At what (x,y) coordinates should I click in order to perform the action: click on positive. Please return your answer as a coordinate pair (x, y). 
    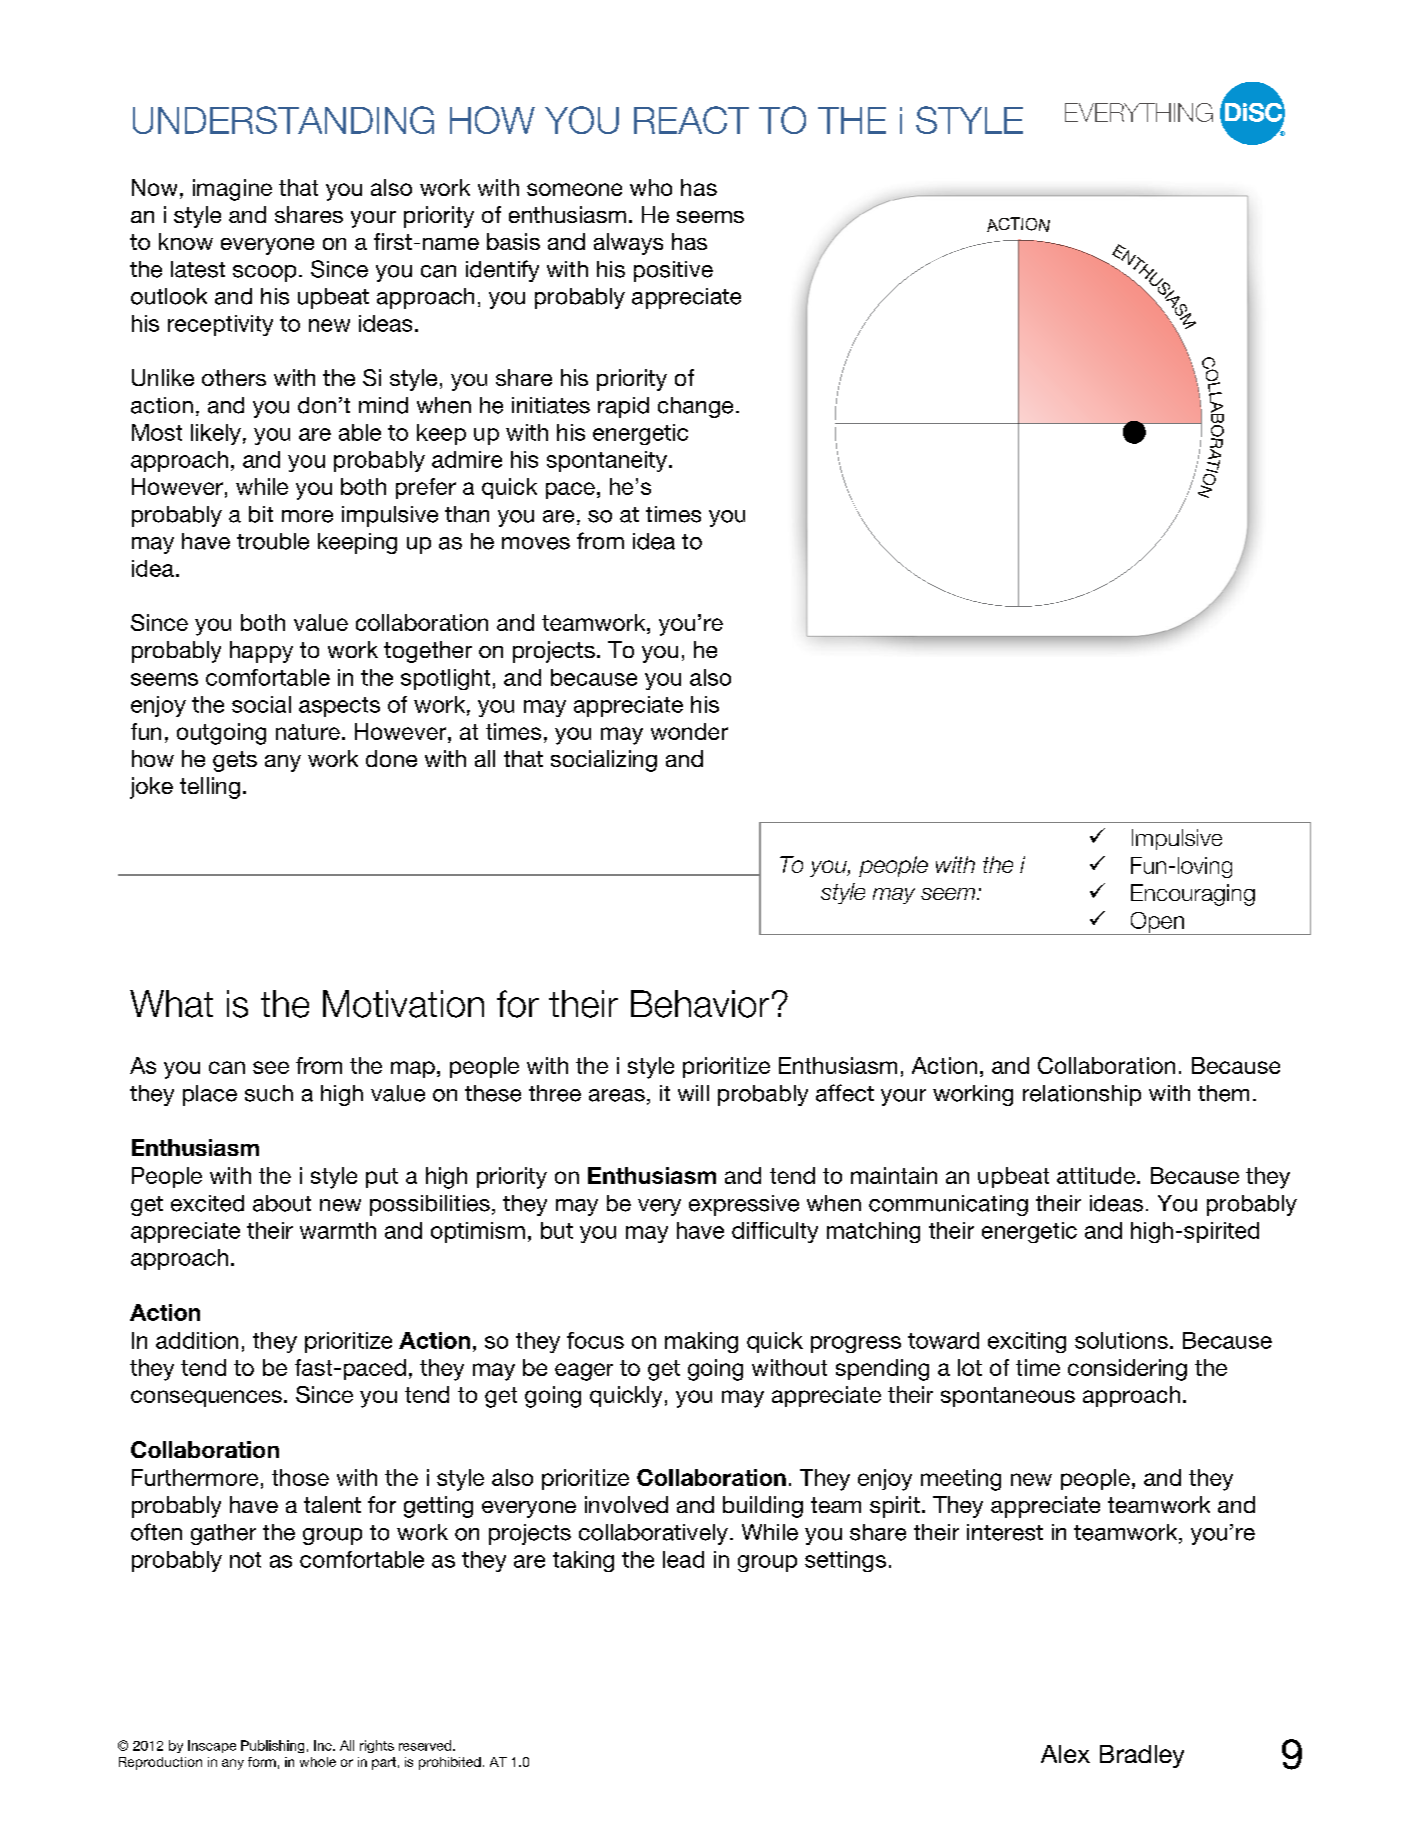
    Looking at the image, I should click on (673, 271).
